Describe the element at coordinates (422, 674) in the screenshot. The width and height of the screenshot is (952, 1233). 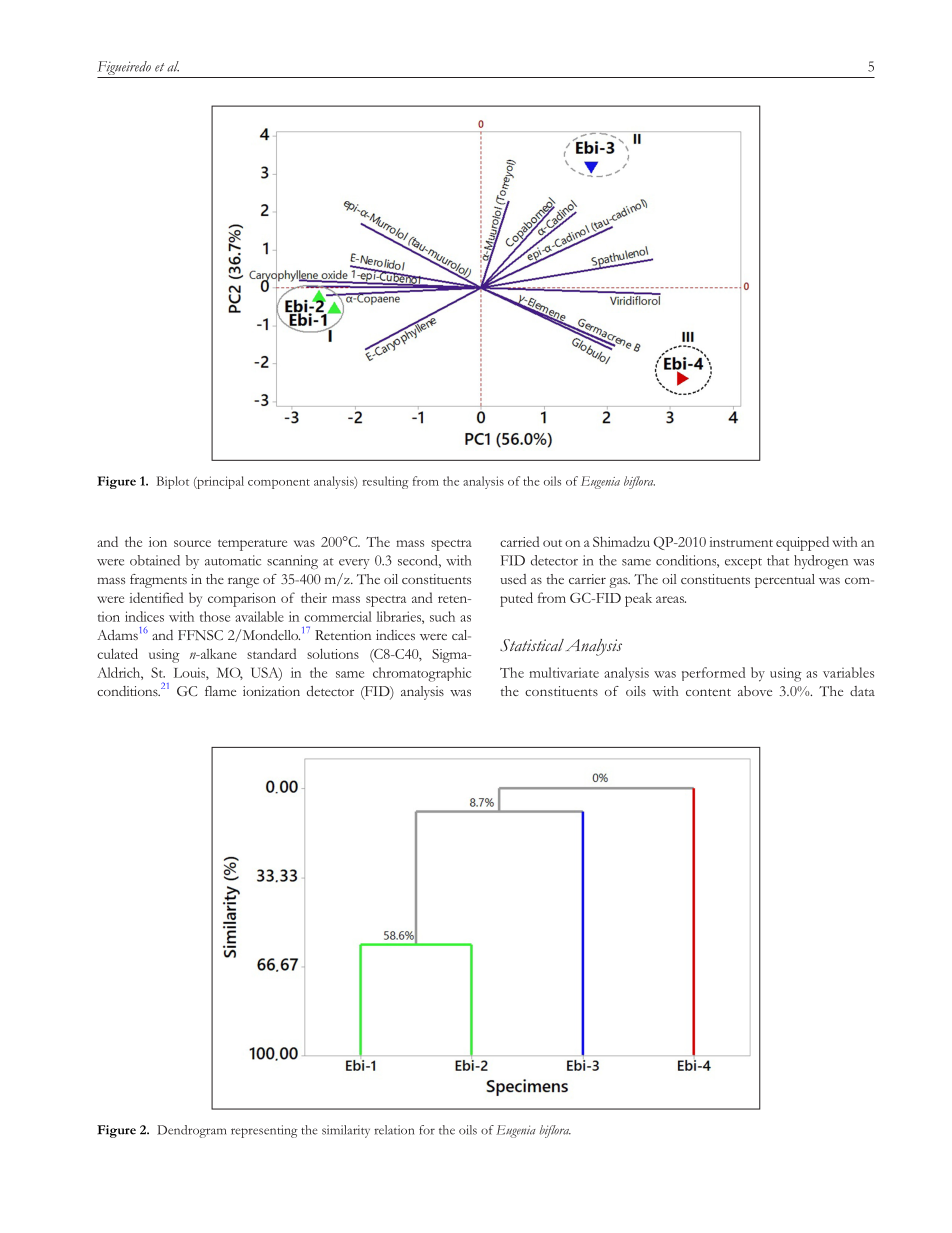
I see `chromatographic` at that location.
